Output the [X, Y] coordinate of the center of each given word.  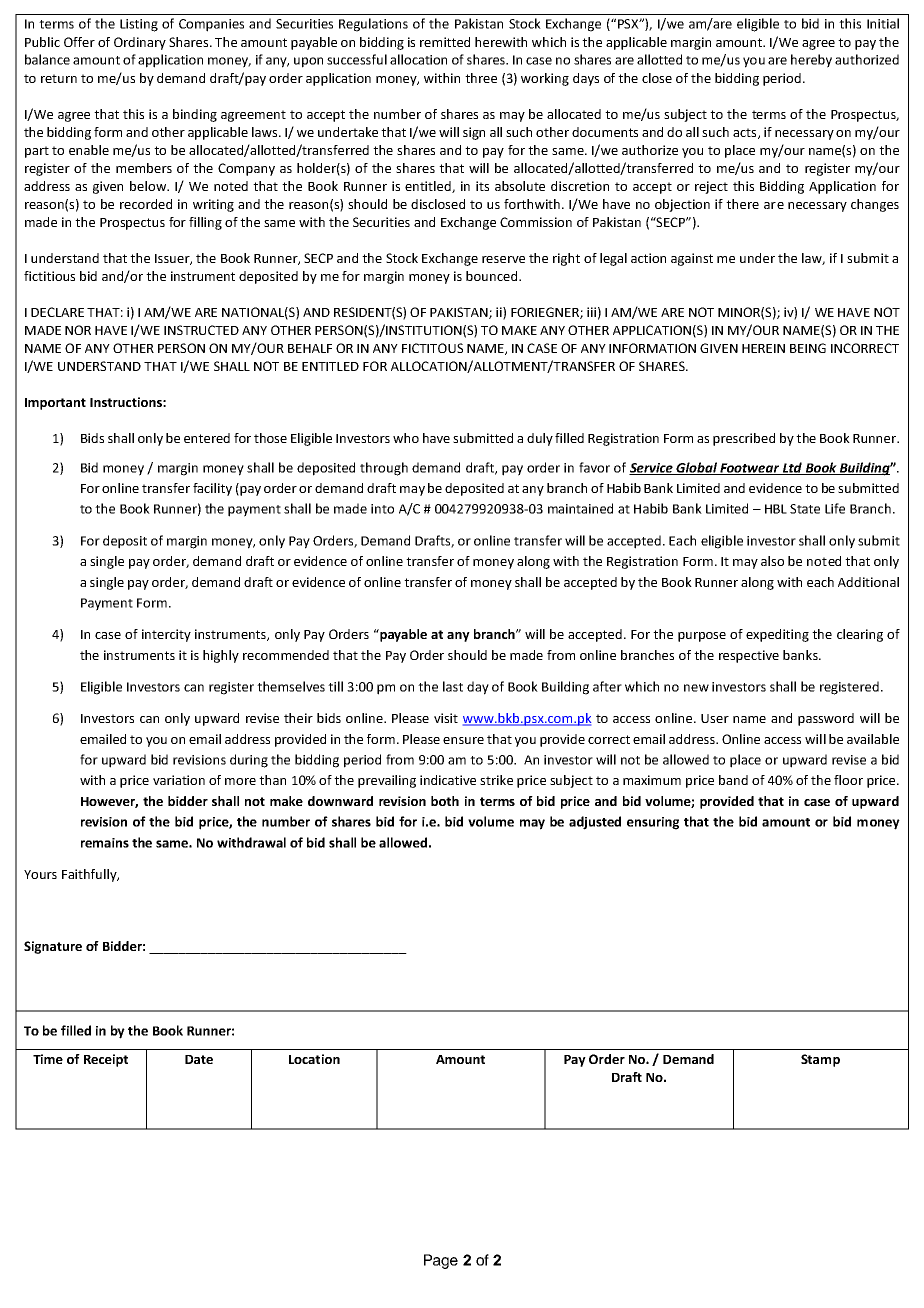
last [453, 686]
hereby [811, 61]
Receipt [106, 1060]
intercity [166, 635]
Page [441, 1261]
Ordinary [140, 43]
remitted [445, 42]
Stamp [820, 1060]
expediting [777, 635]
